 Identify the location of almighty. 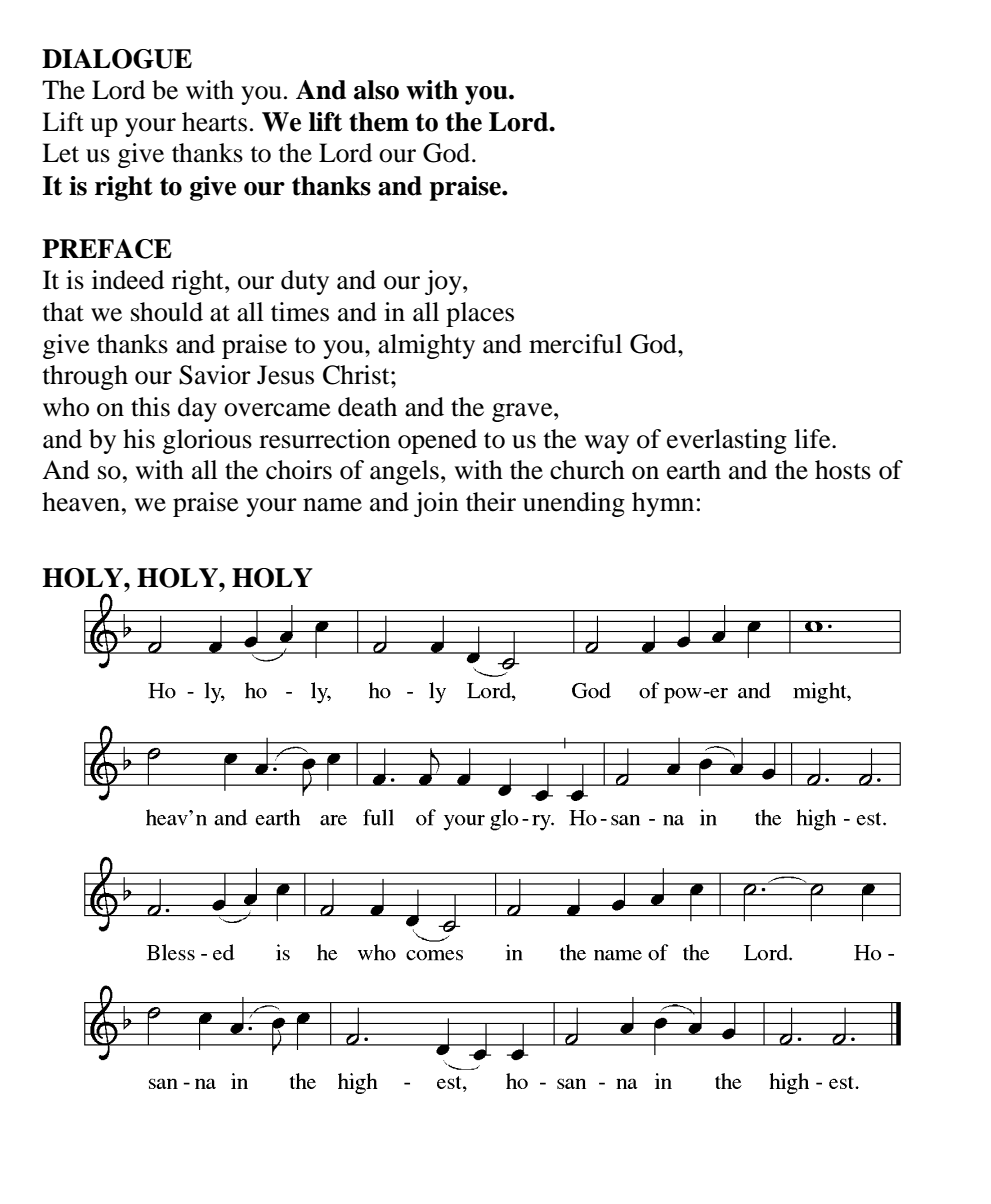
(426, 346).
